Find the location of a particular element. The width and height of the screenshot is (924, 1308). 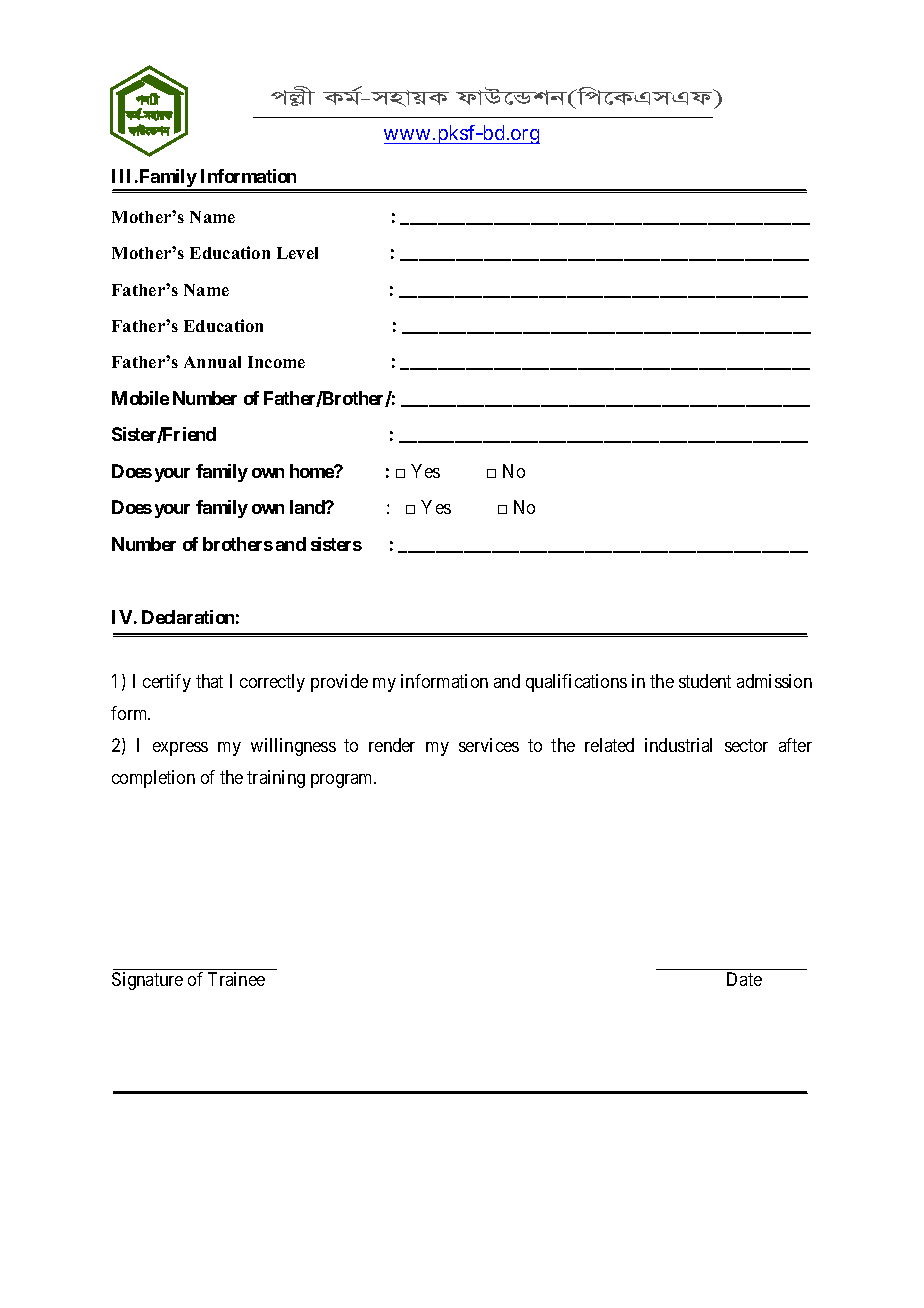

industrial is located at coordinates (678, 745).
